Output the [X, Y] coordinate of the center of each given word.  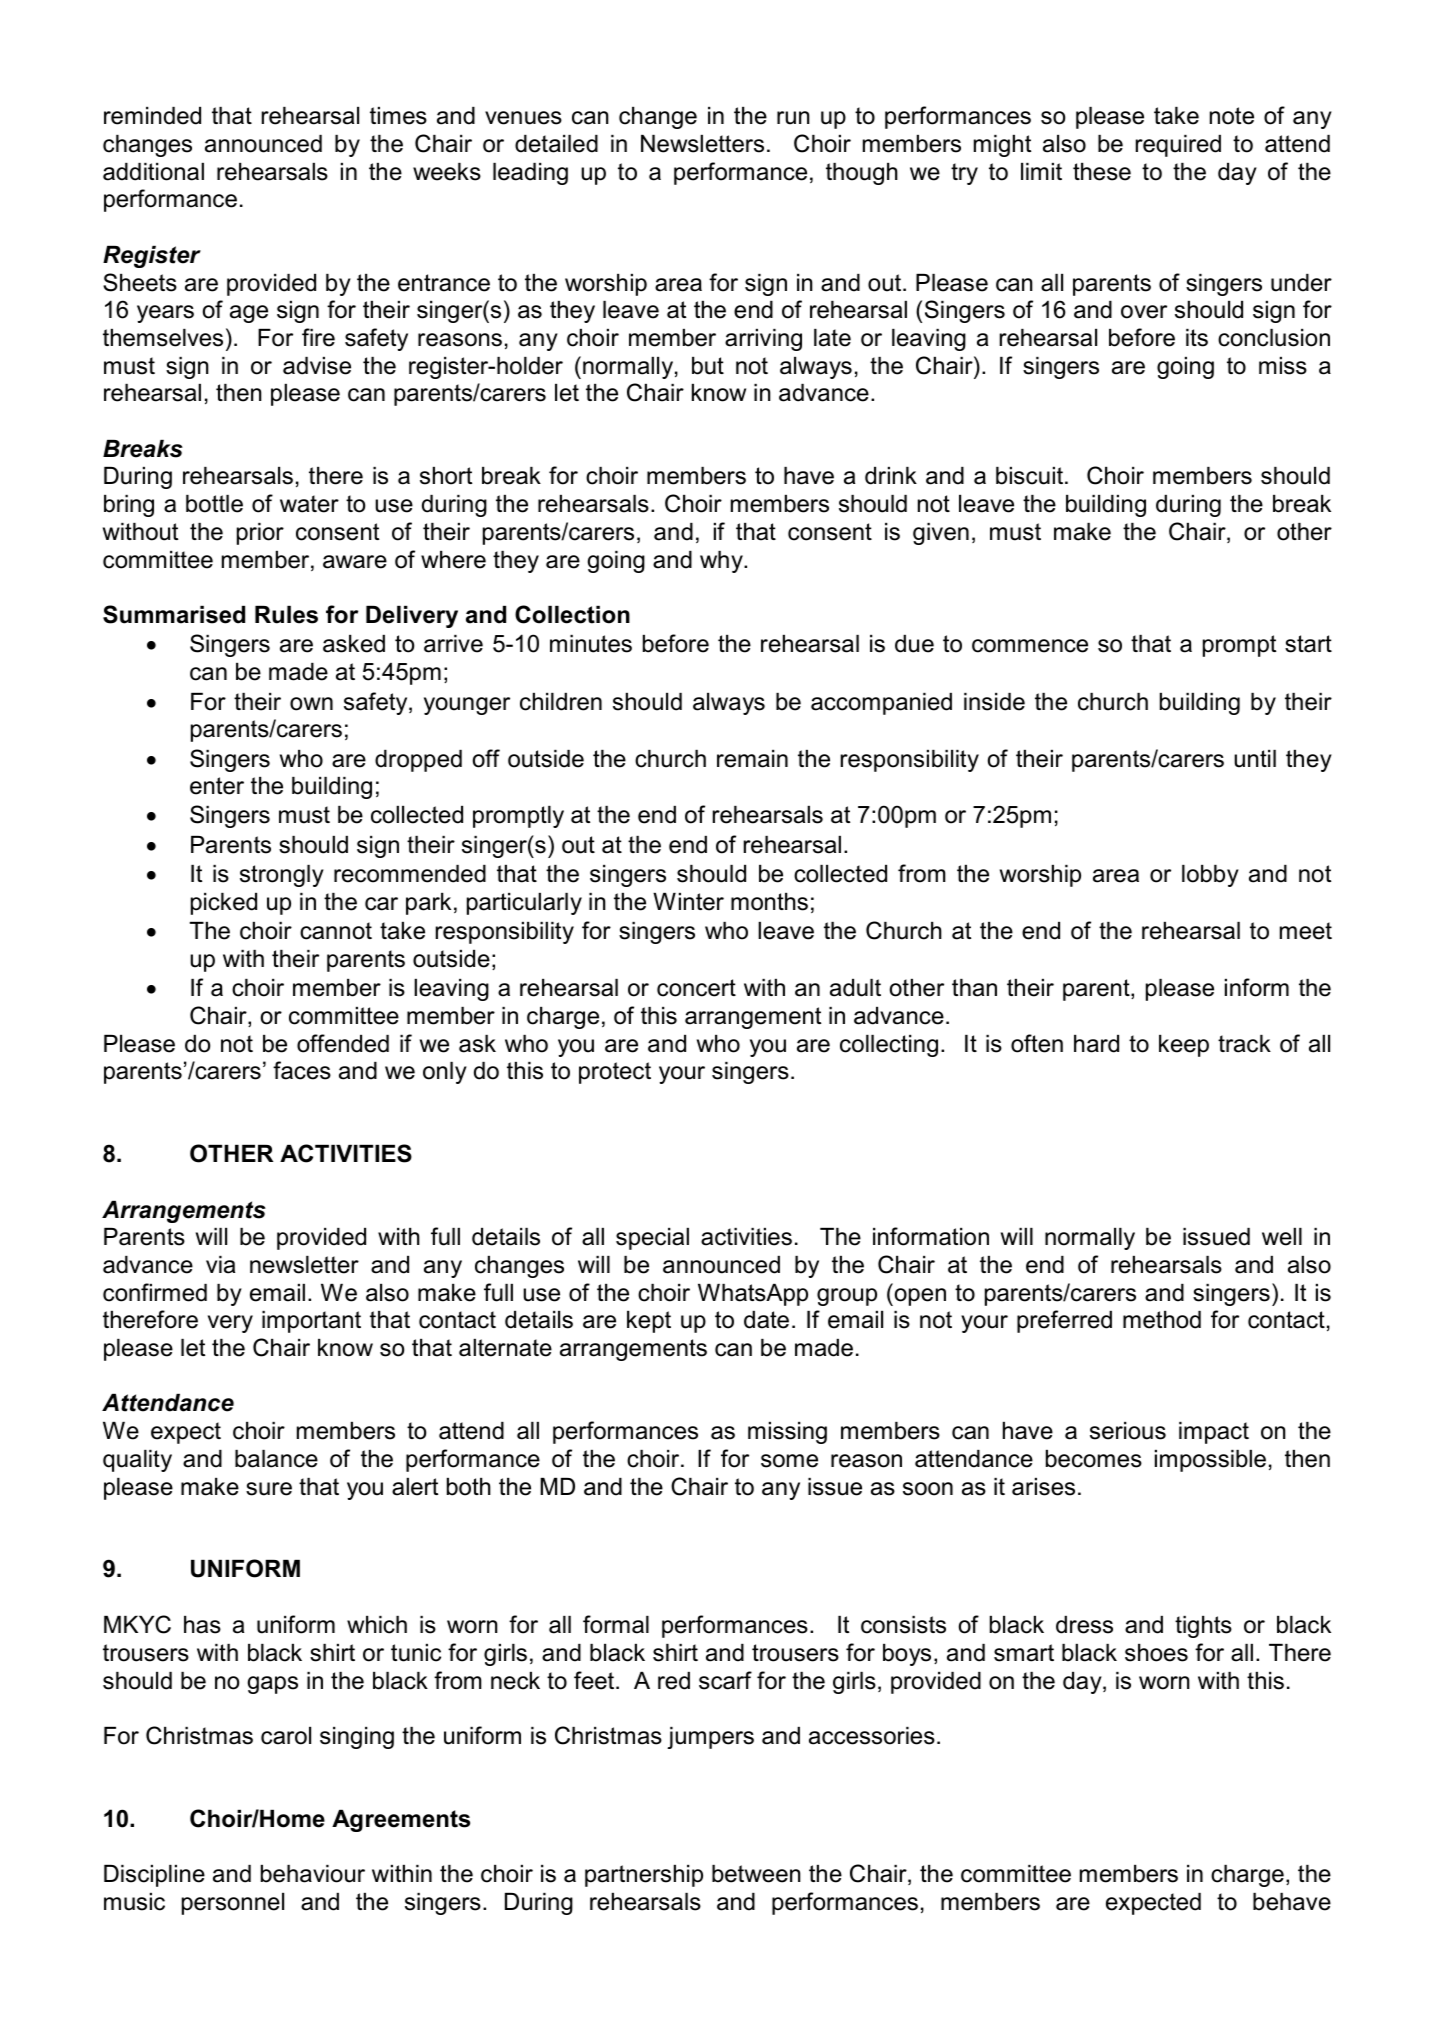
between [756, 1874]
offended [343, 1043]
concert [696, 988]
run [793, 118]
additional [153, 172]
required [1178, 146]
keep [1184, 1046]
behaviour [313, 1874]
